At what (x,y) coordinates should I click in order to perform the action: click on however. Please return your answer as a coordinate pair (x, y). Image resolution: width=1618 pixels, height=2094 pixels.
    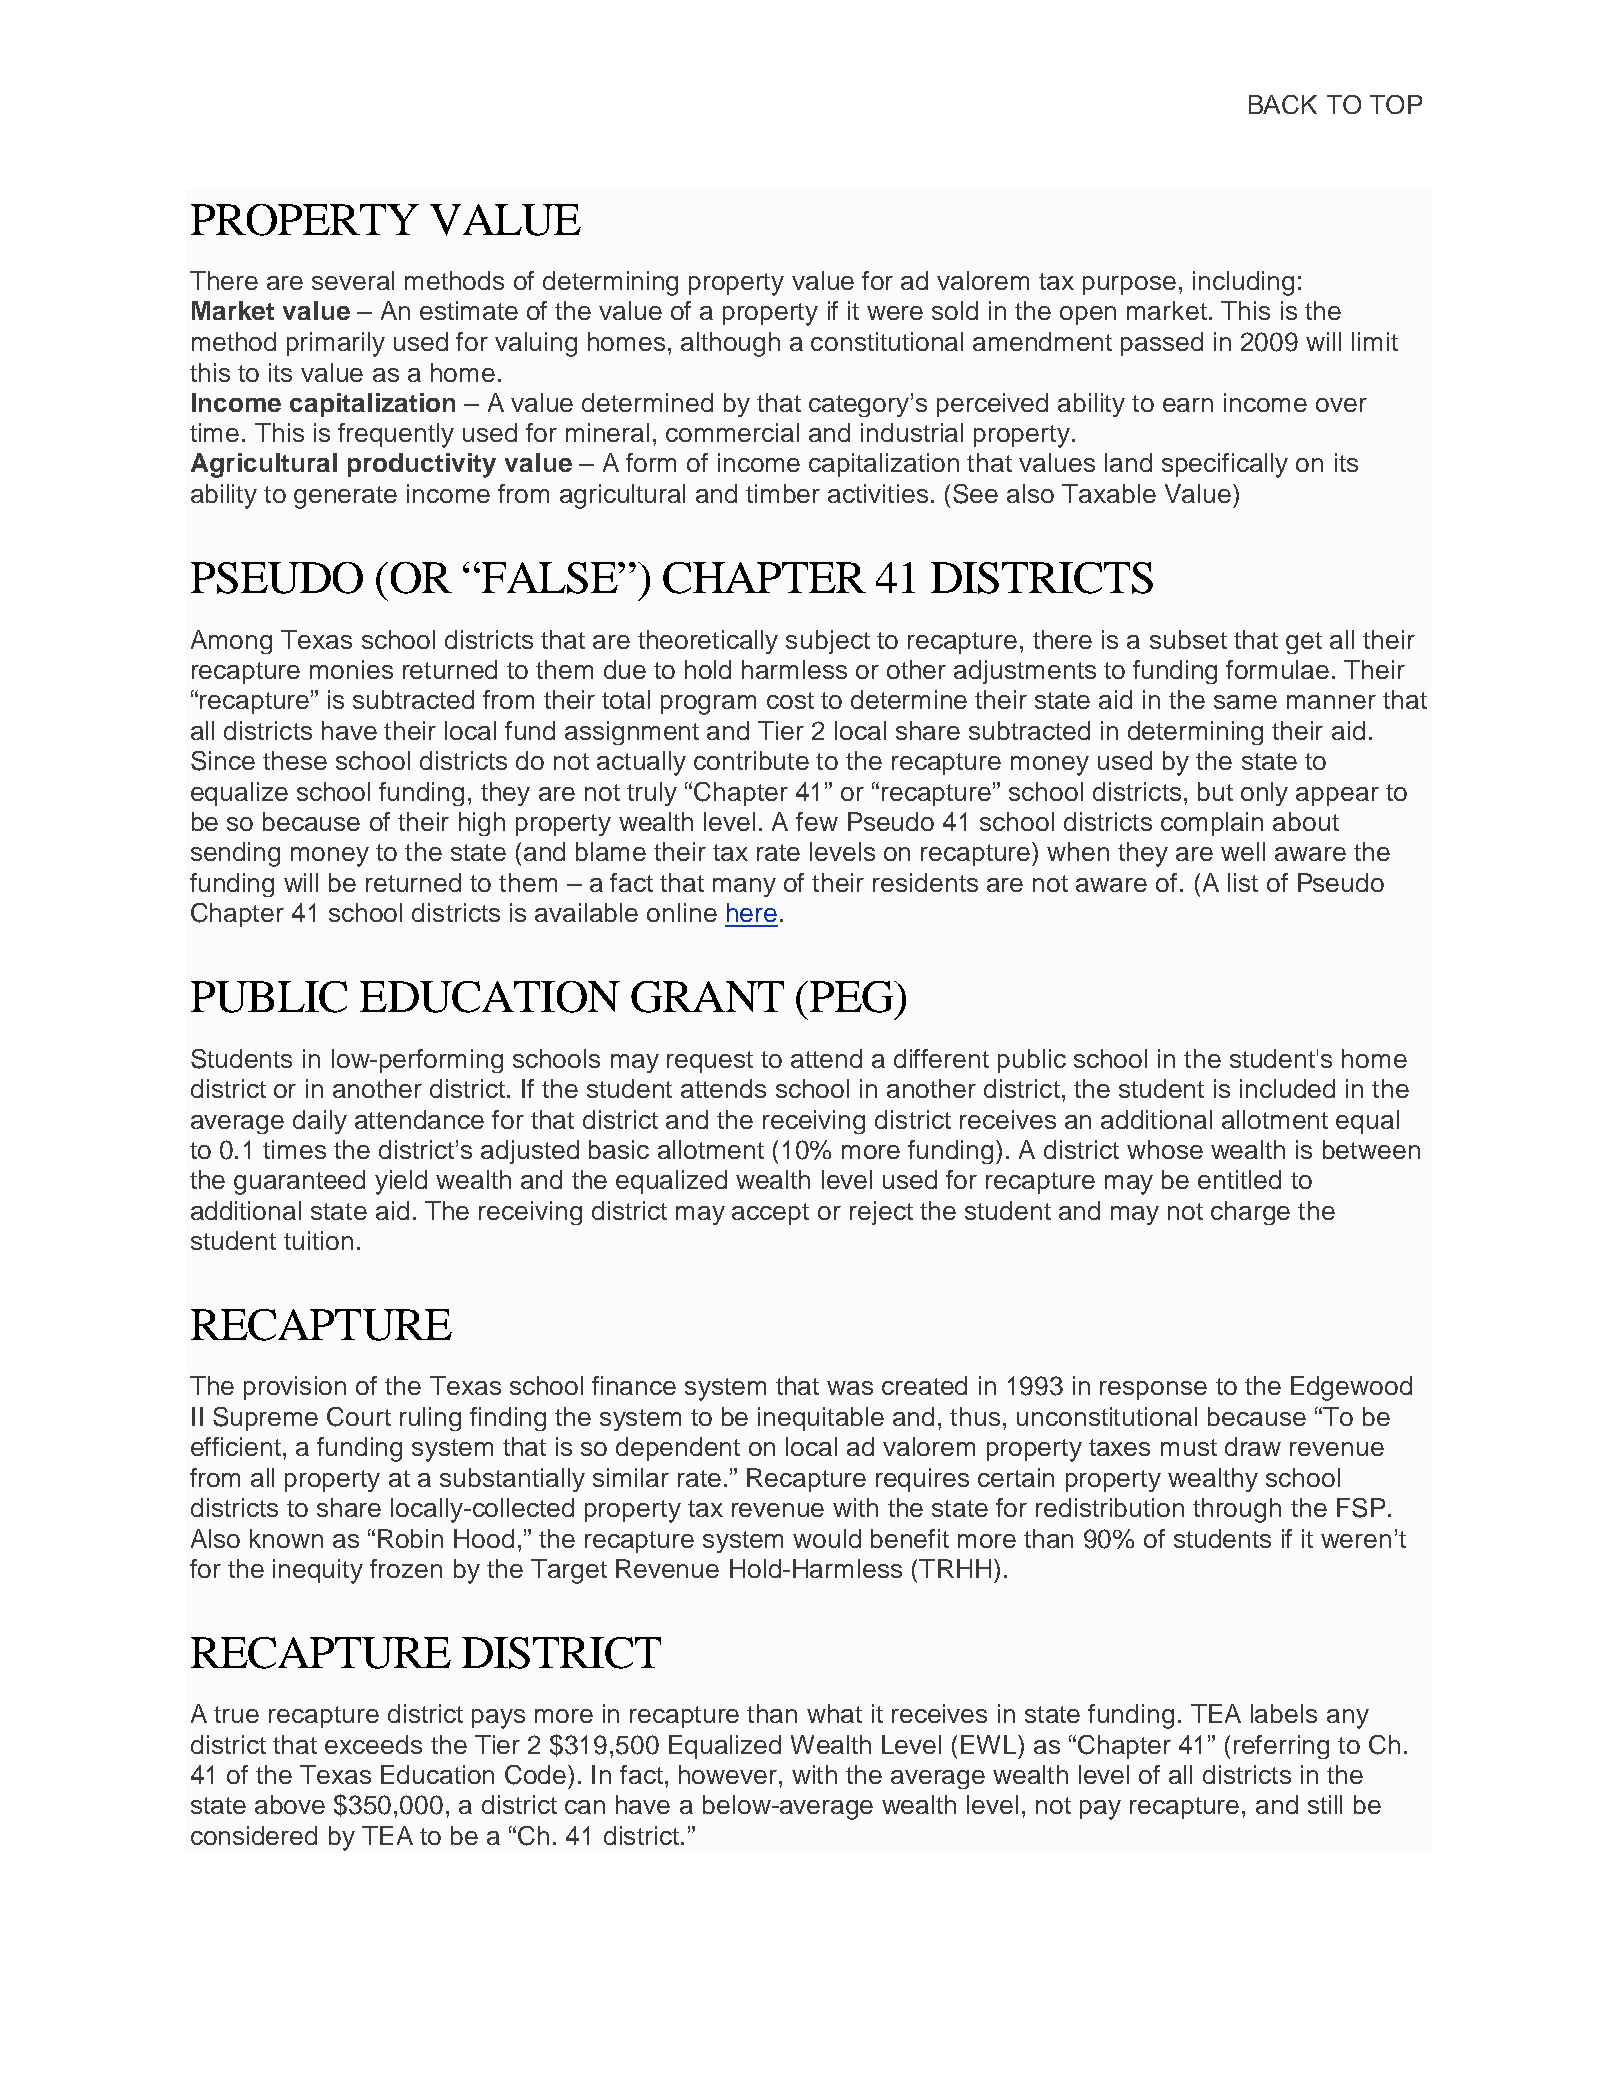
    Looking at the image, I should click on (729, 1774).
